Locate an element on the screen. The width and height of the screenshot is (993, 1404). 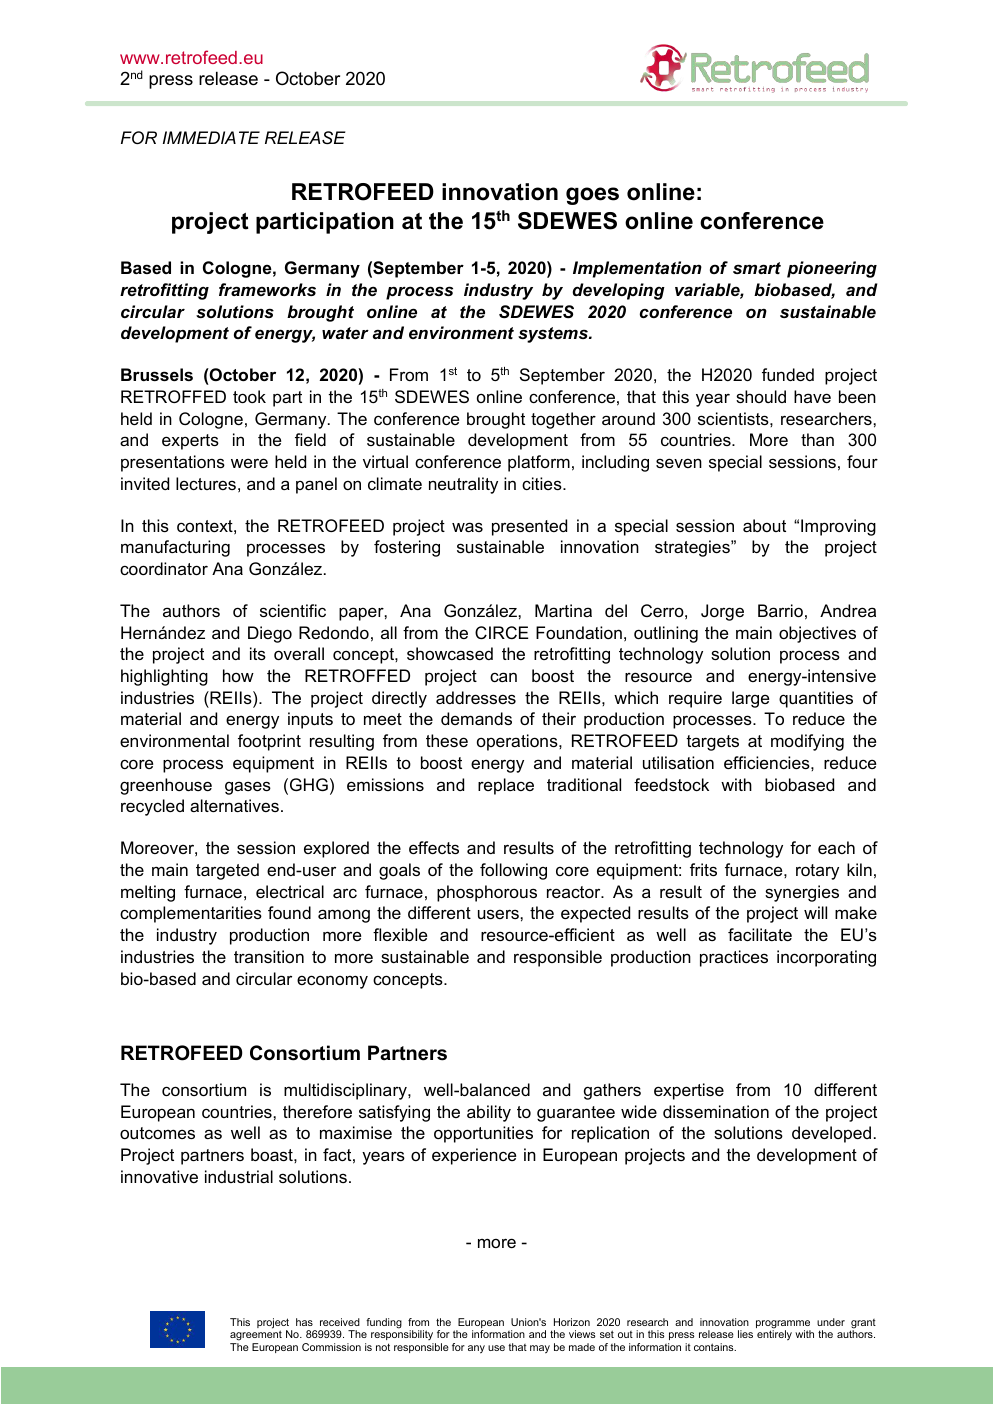
IMMEDIATE is located at coordinates (211, 137).
